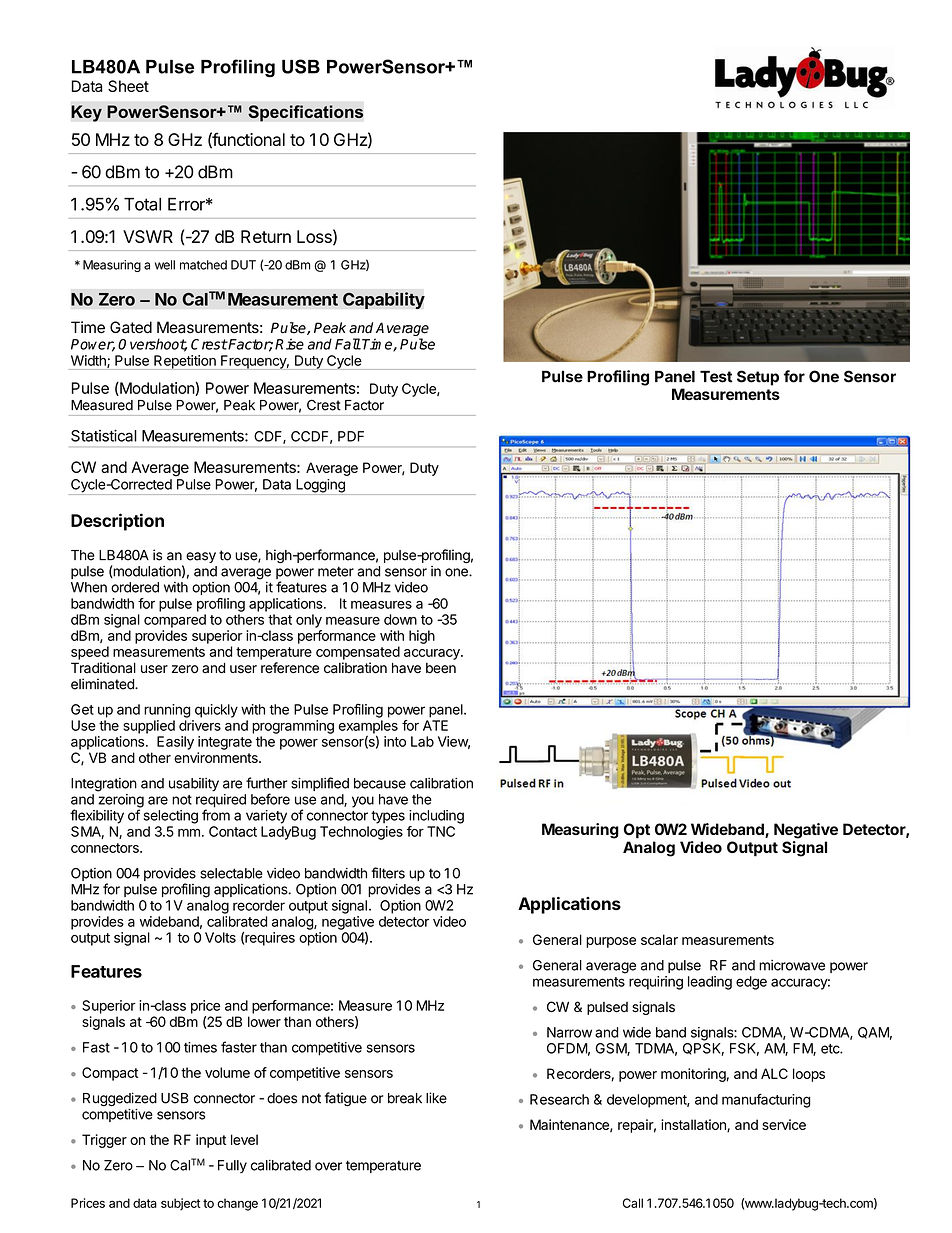 This page has height=1233, width=952. Describe the element at coordinates (181, 1204) in the page. I see `subject` at that location.
